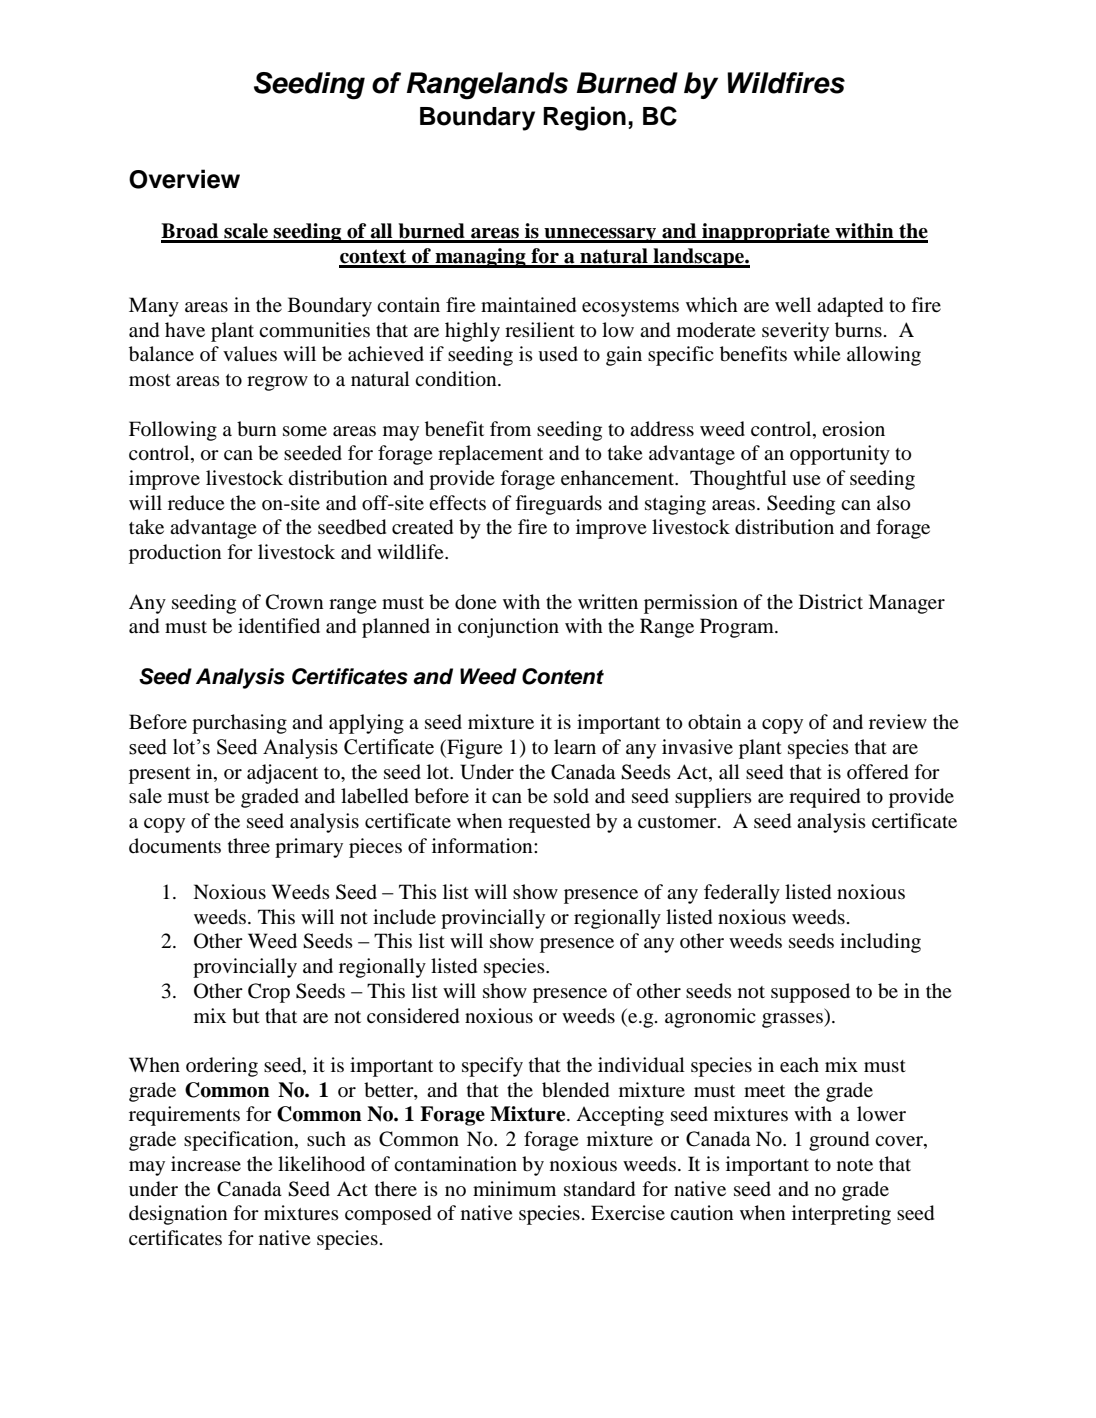 The image size is (1096, 1418). Describe the element at coordinates (766, 233) in the screenshot. I see `inappropriate` at that location.
